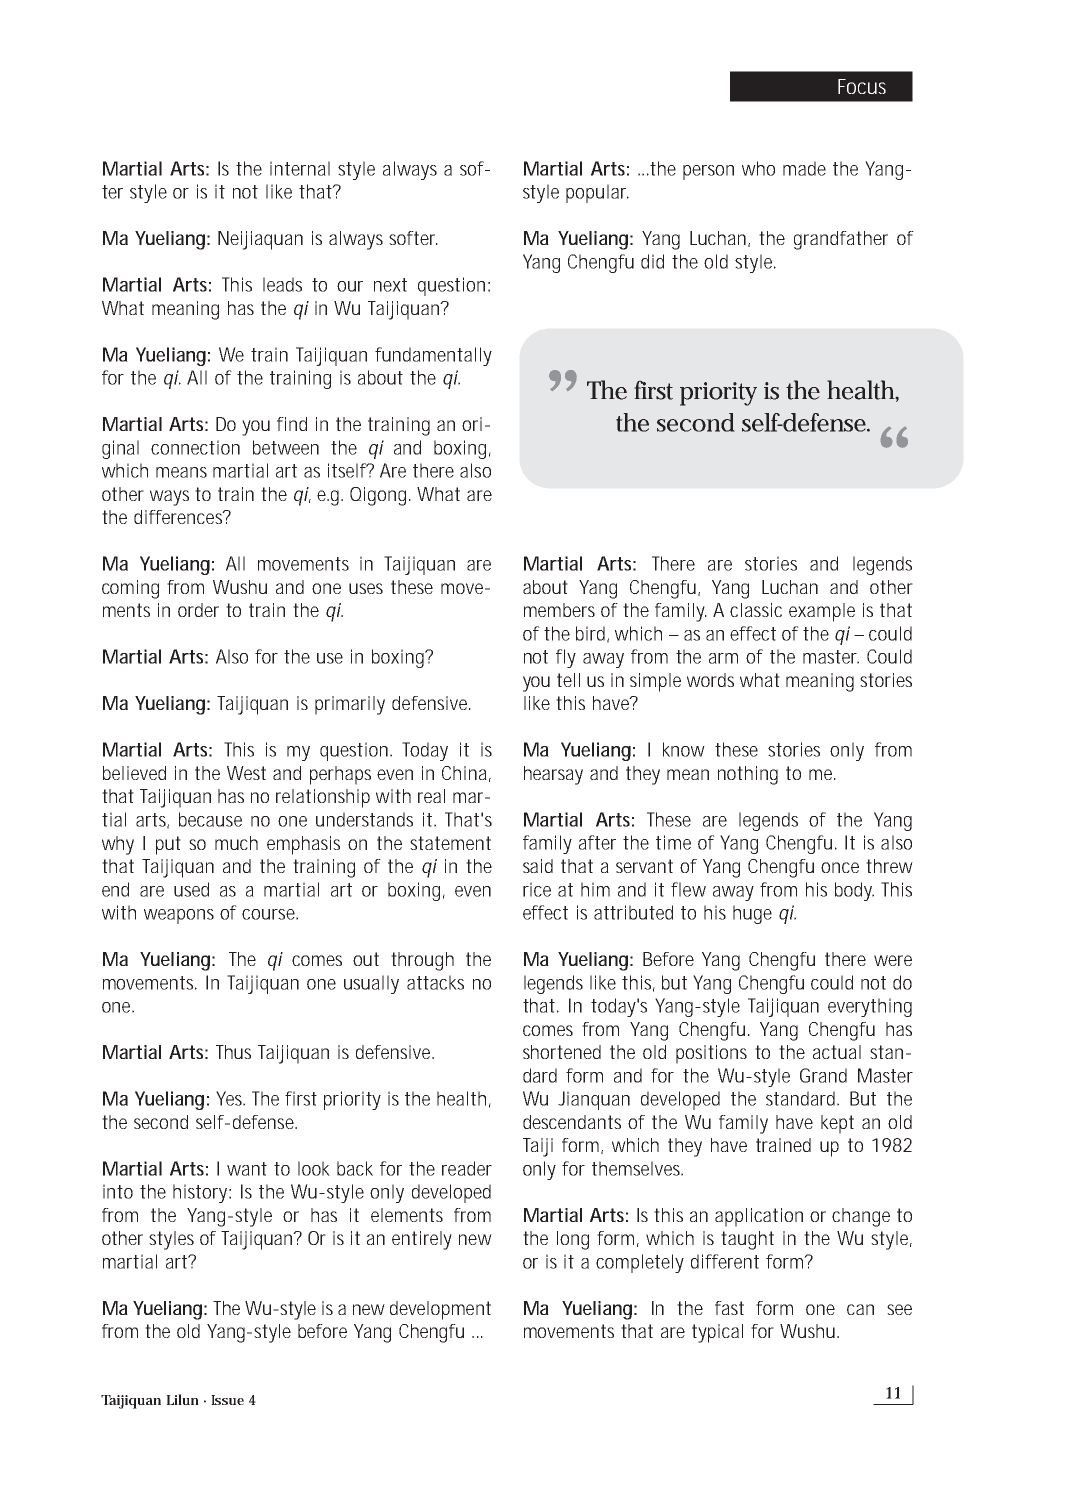 Image resolution: width=1065 pixels, height=1506 pixels. Describe the element at coordinates (837, 1124) in the image. I see `kept` at that location.
